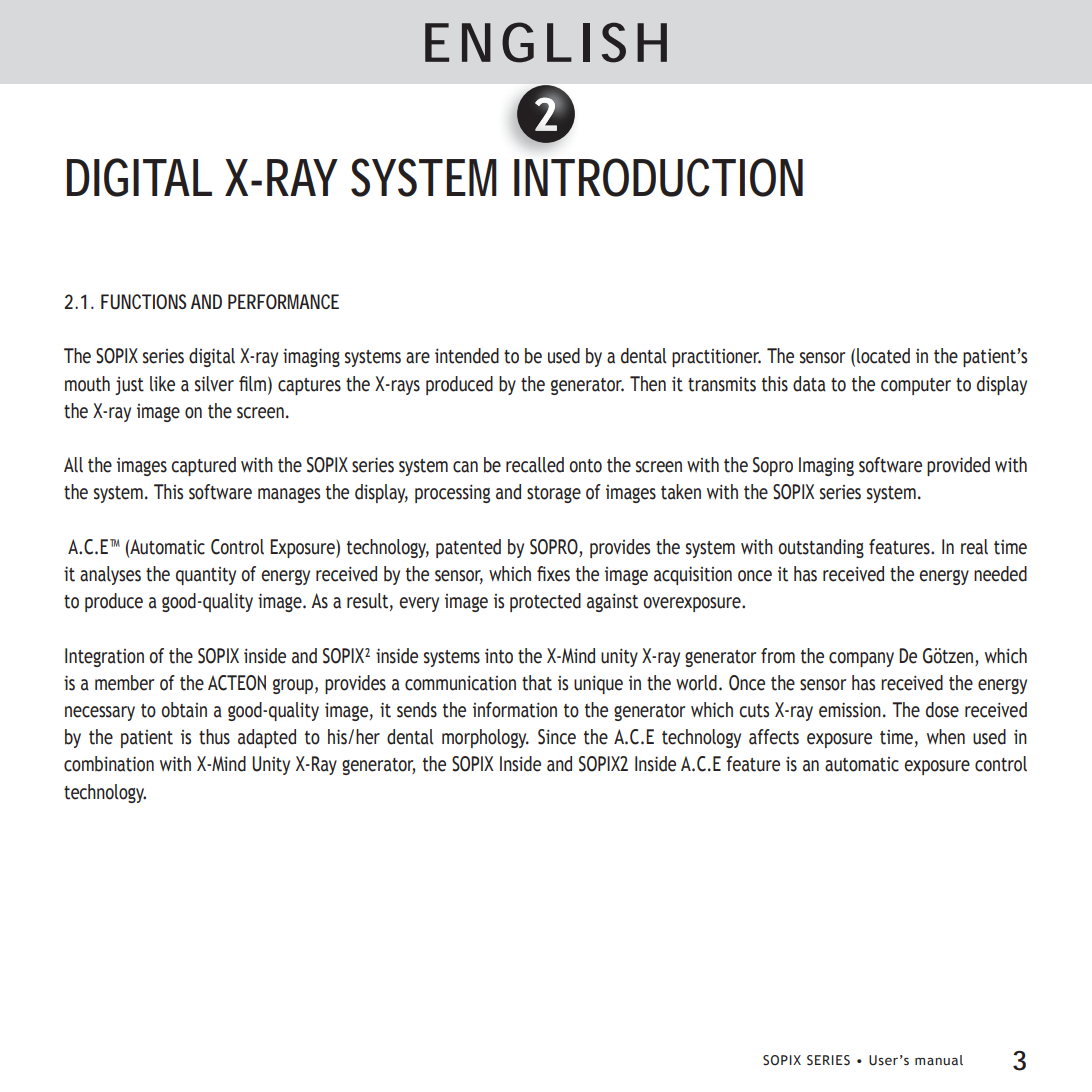 The width and height of the page is (1092, 1092). What do you see at coordinates (916, 386) in the page?
I see `computer` at bounding box center [916, 386].
